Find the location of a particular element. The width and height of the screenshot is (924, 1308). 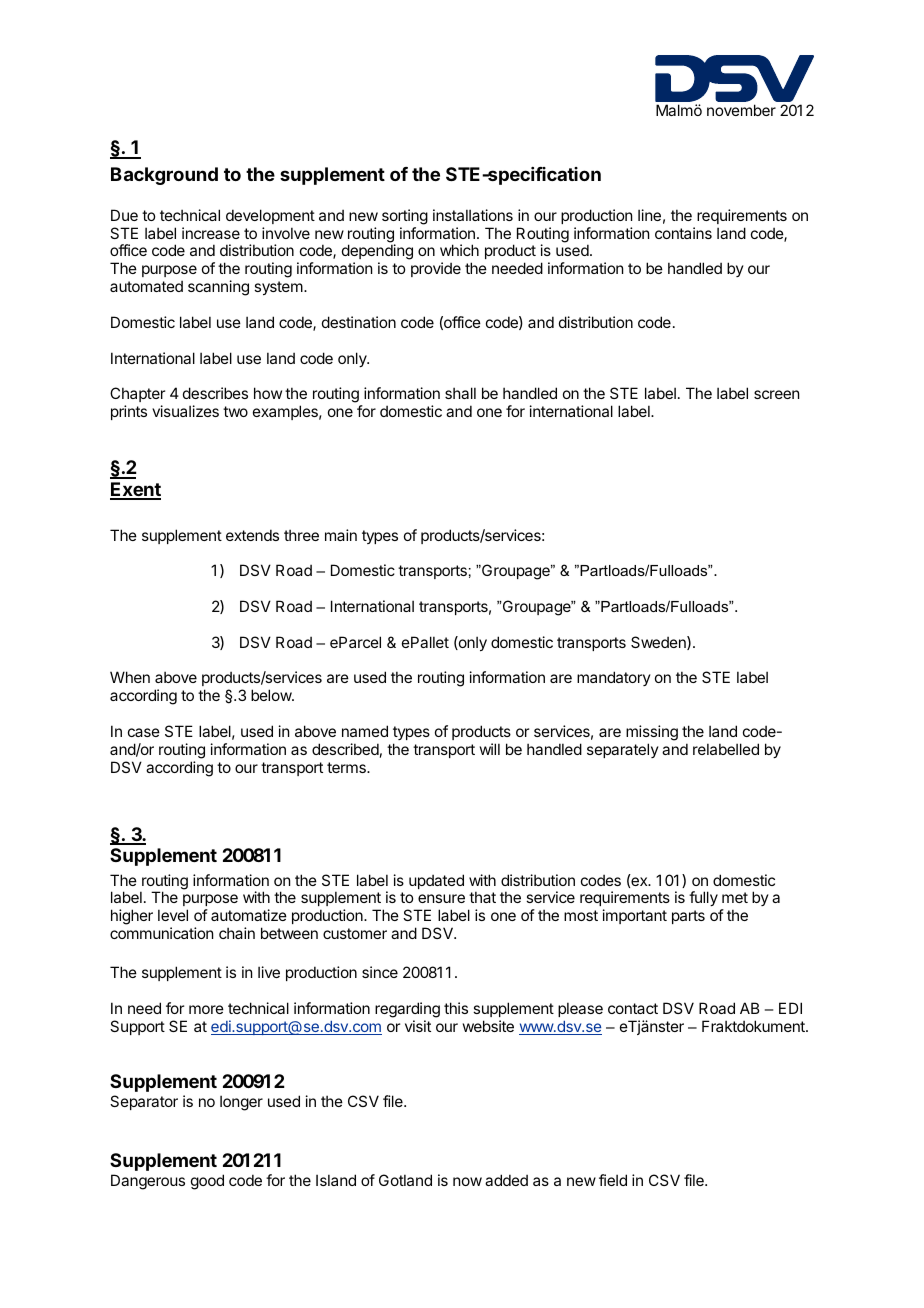

now is located at coordinates (467, 1181).
